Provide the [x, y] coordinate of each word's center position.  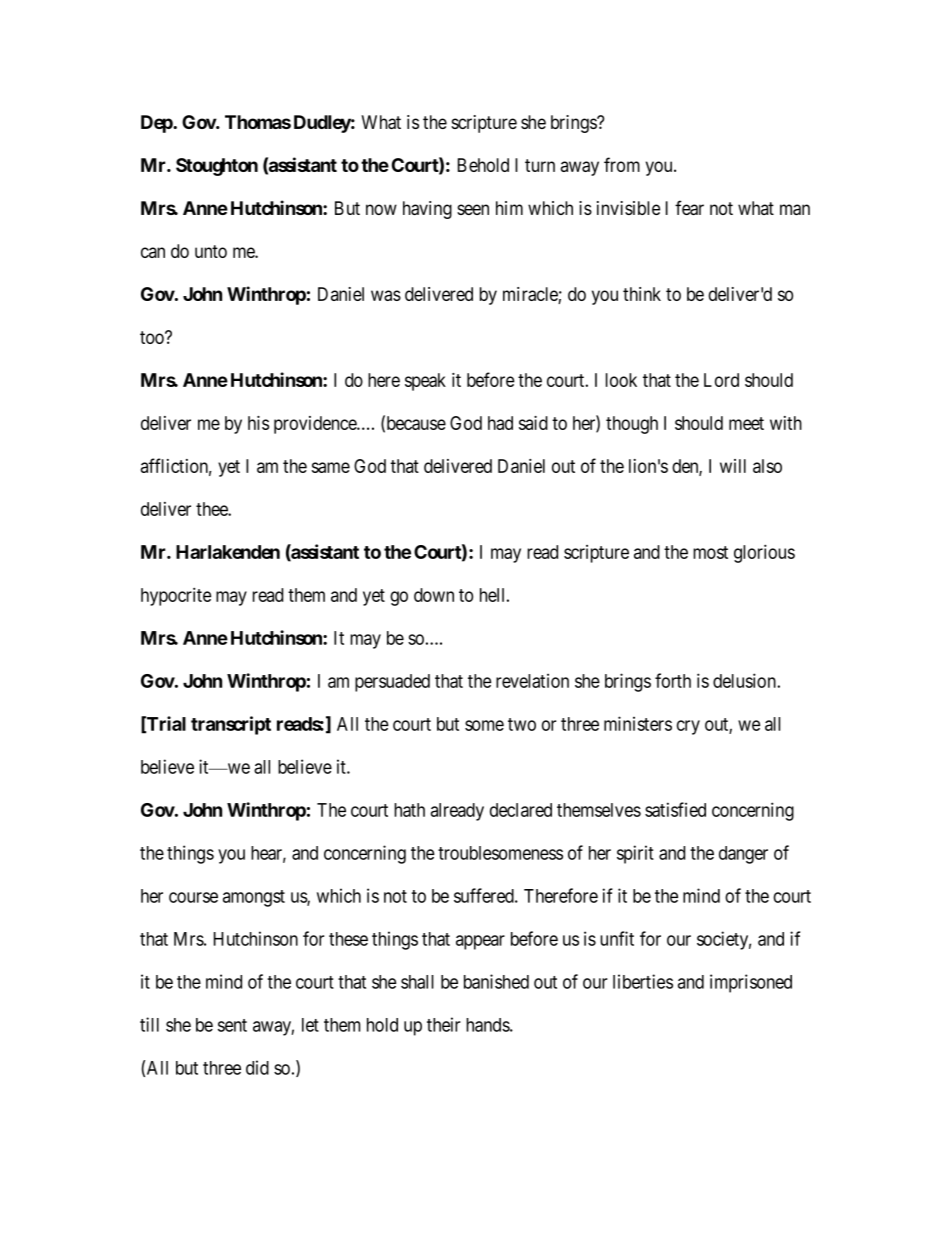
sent [232, 1025]
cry [688, 727]
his [258, 423]
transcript [231, 725]
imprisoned [751, 983]
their [444, 1024]
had [500, 423]
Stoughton [217, 167]
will [733, 466]
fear [689, 207]
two [522, 724]
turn [540, 165]
